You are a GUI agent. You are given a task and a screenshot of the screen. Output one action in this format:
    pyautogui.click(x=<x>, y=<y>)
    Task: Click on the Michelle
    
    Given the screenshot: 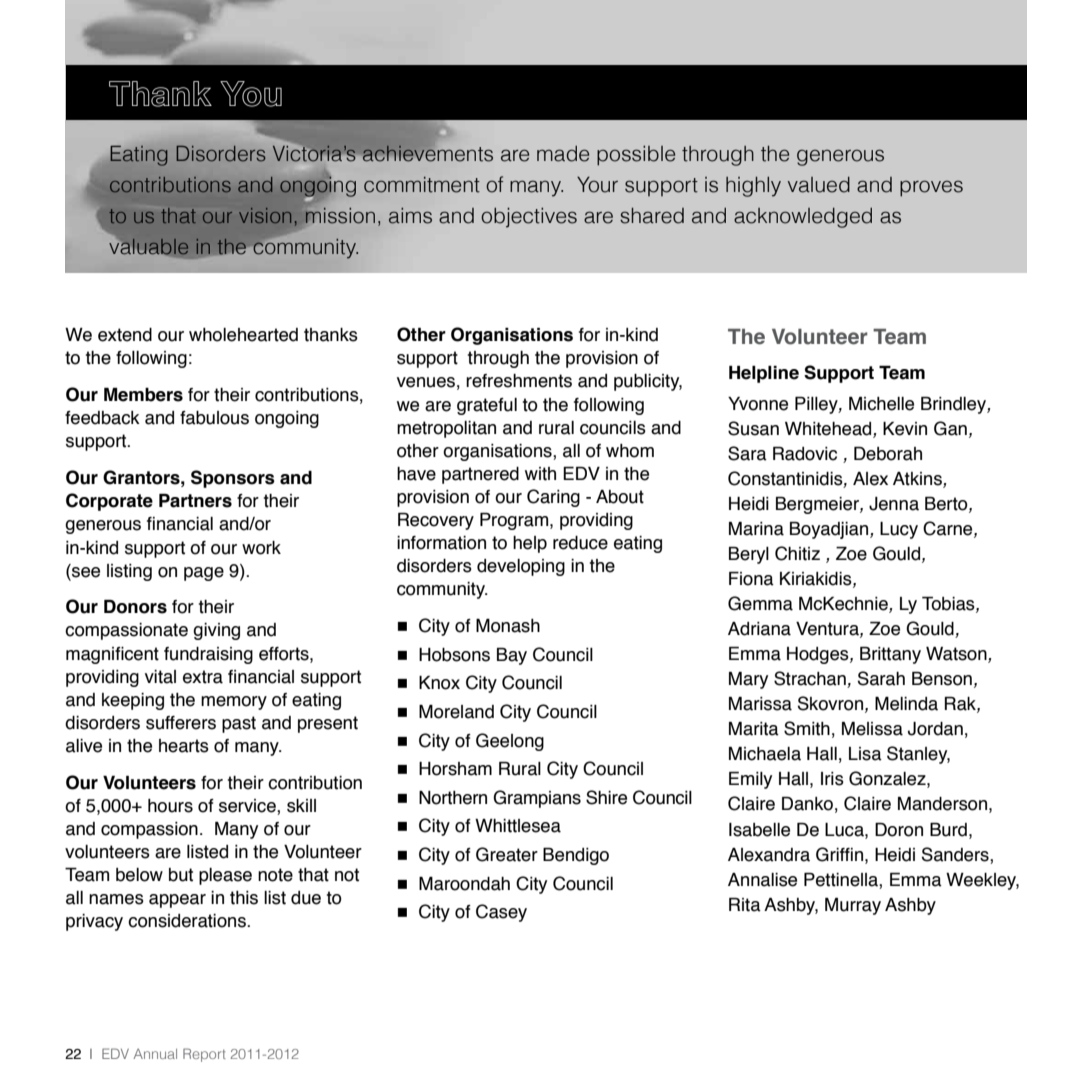 What is the action you would take?
    pyautogui.click(x=881, y=404)
